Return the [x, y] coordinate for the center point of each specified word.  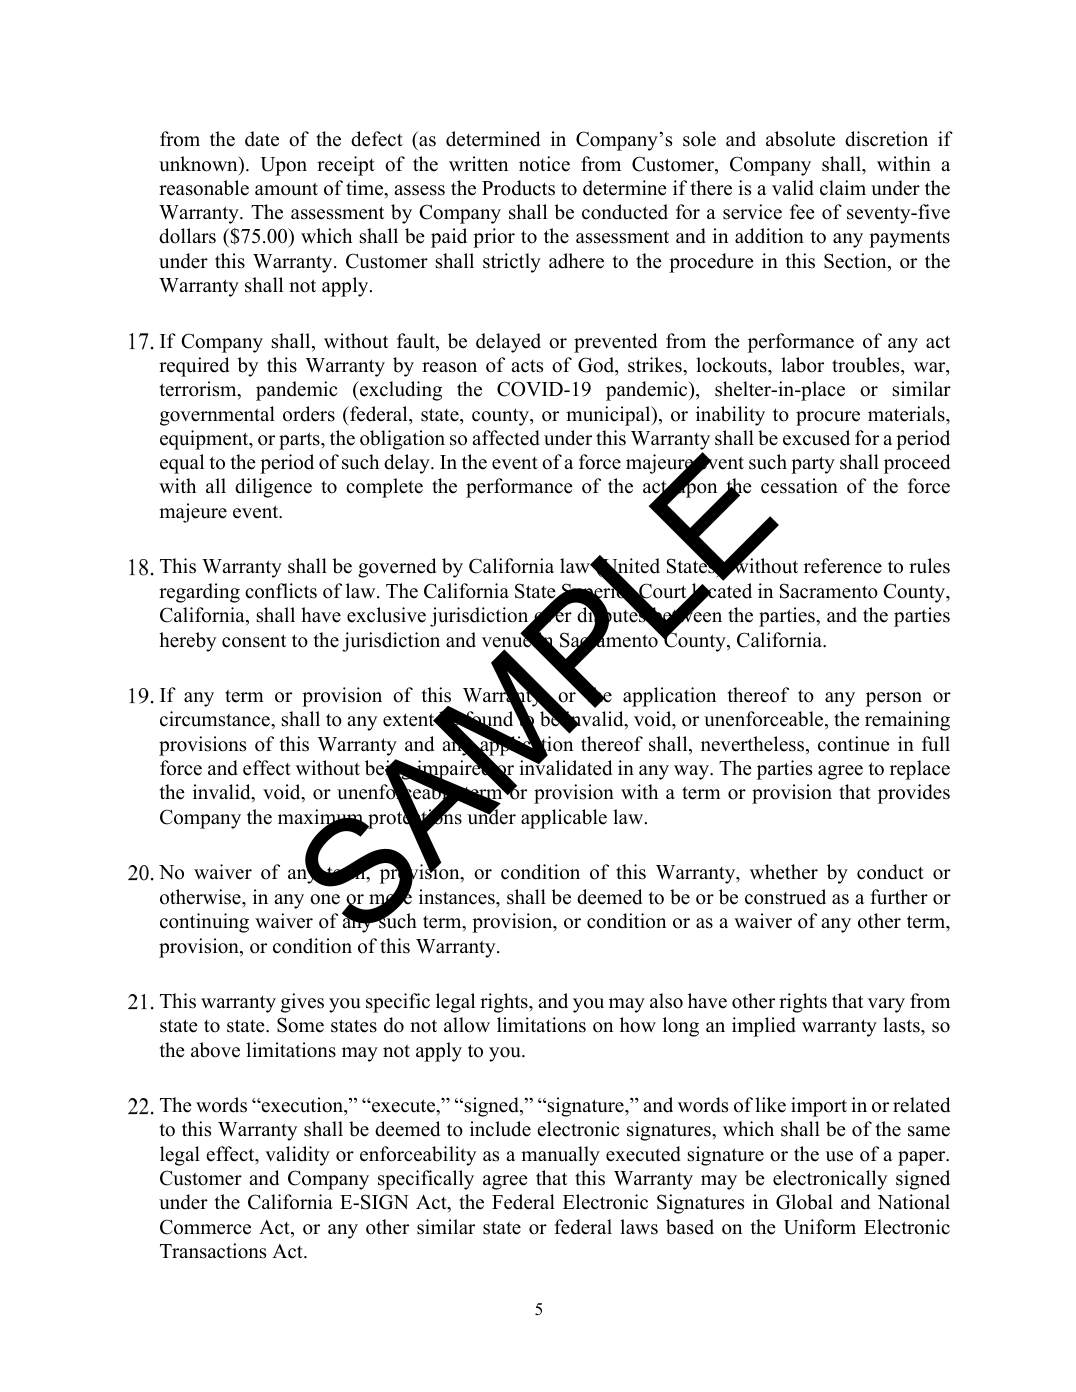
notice [544, 164]
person [894, 699]
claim [843, 188]
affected [506, 438]
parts [300, 441]
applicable [564, 819]
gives [302, 1003]
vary [886, 1005]
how [638, 1025]
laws [639, 1227]
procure [828, 418]
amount [286, 189]
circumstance [216, 719]
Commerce [205, 1227]
